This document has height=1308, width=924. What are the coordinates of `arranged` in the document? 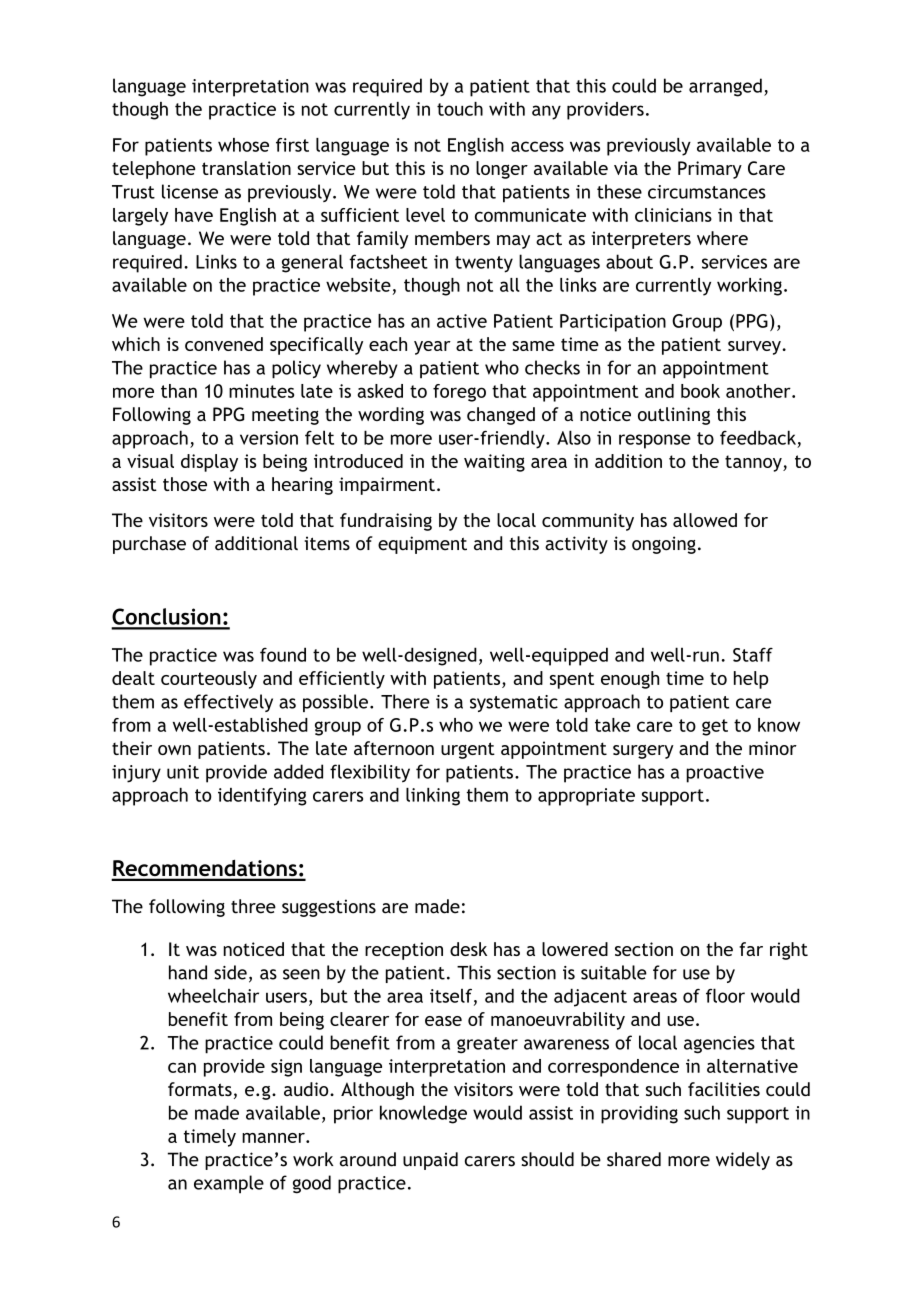 It's located at (725, 87).
